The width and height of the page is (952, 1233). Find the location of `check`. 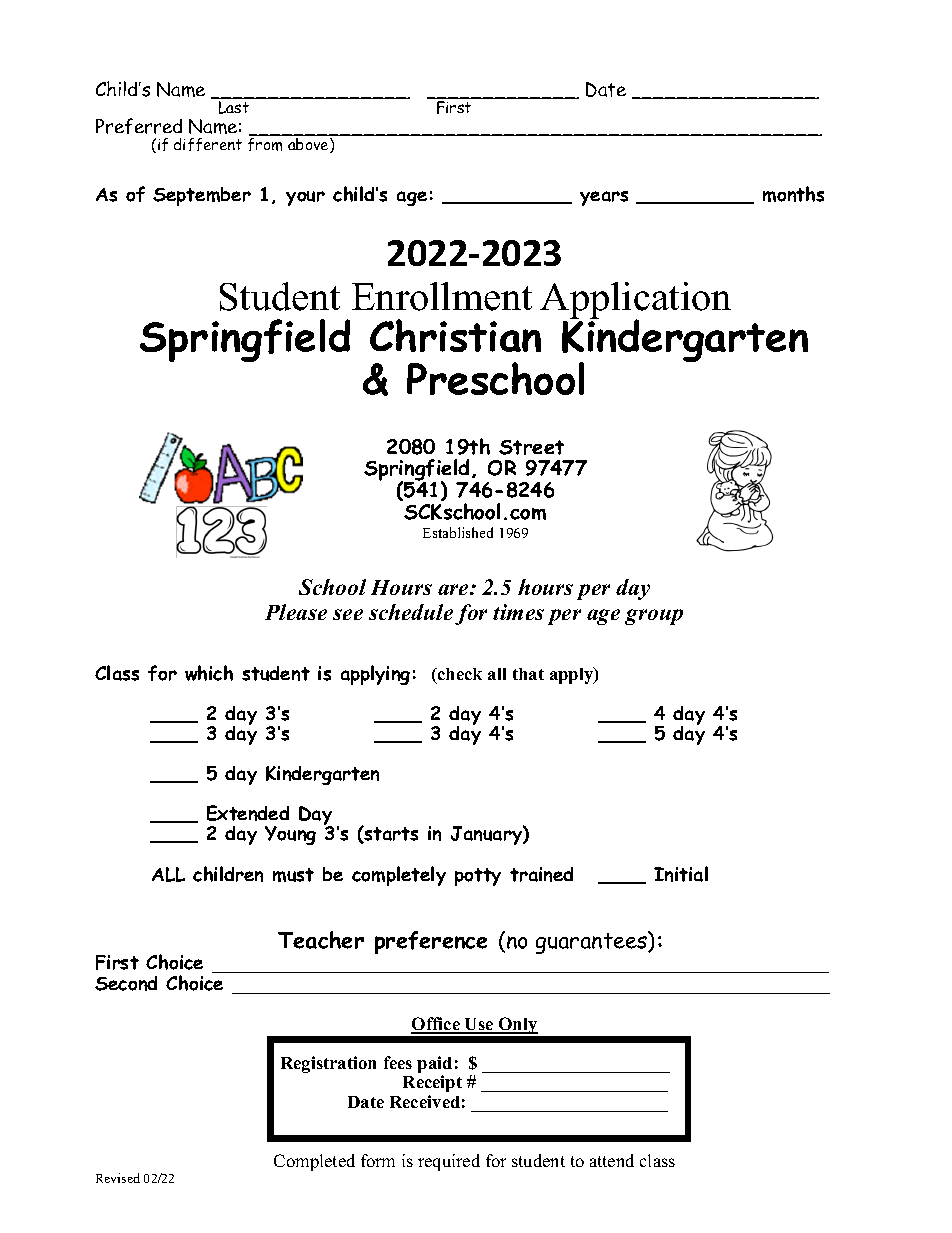

check is located at coordinates (459, 676).
